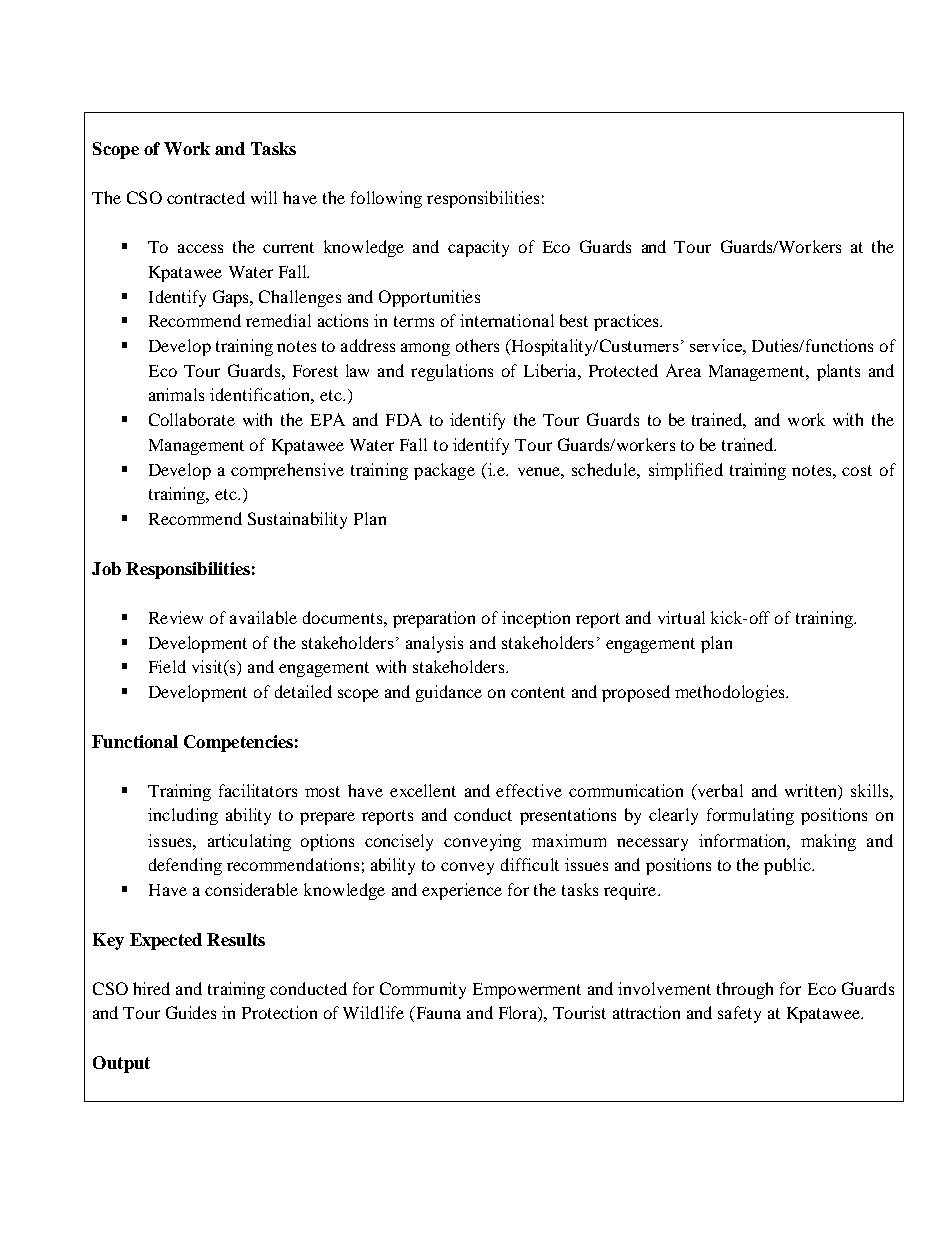 The image size is (952, 1233). I want to click on capacity, so click(478, 248).
